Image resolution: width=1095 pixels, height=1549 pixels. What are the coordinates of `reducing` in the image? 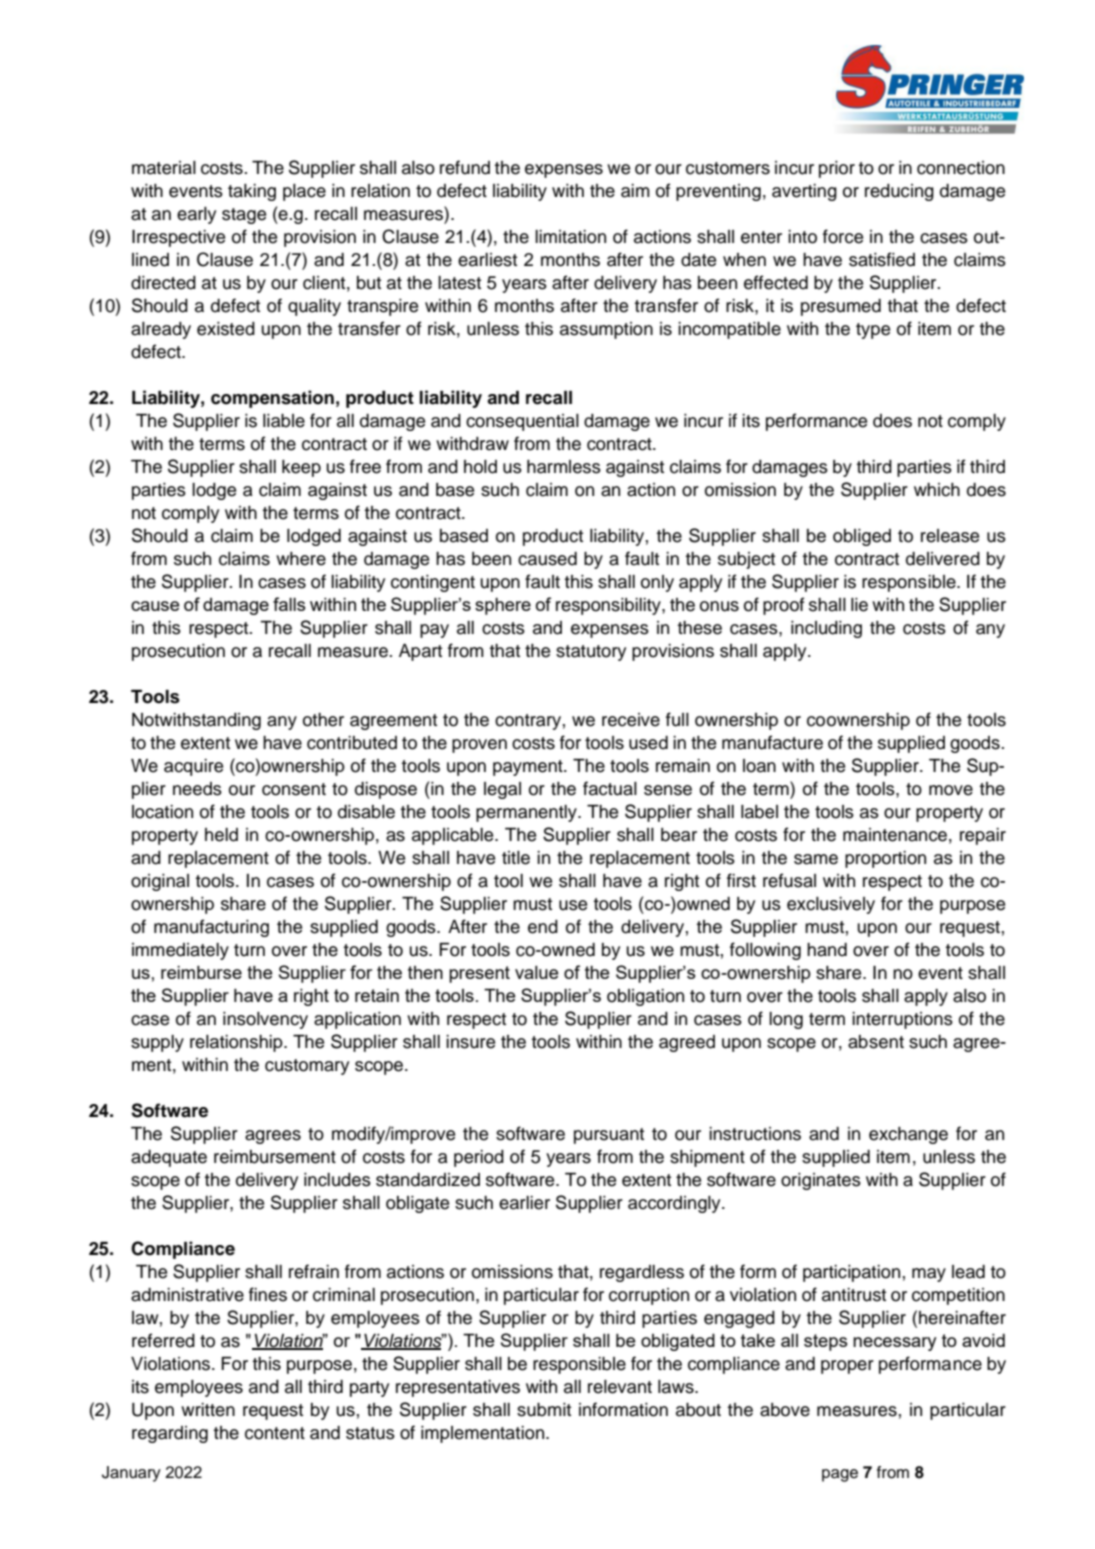 It's located at (899, 192).
